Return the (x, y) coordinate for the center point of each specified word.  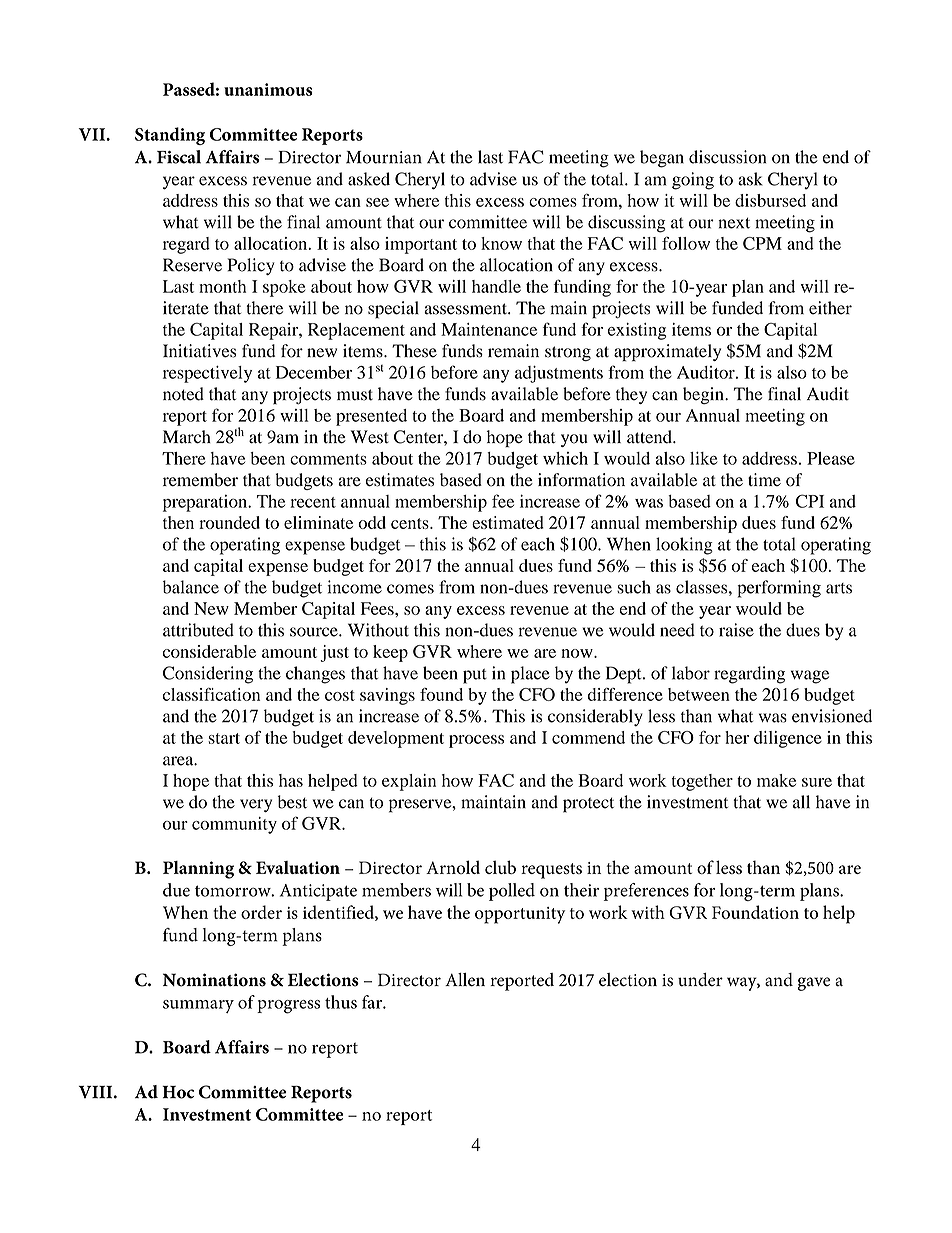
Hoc (178, 1092)
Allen (465, 980)
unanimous (268, 89)
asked (369, 179)
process (476, 741)
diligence (788, 739)
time (764, 479)
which (565, 458)
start (224, 738)
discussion (727, 157)
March (187, 437)
